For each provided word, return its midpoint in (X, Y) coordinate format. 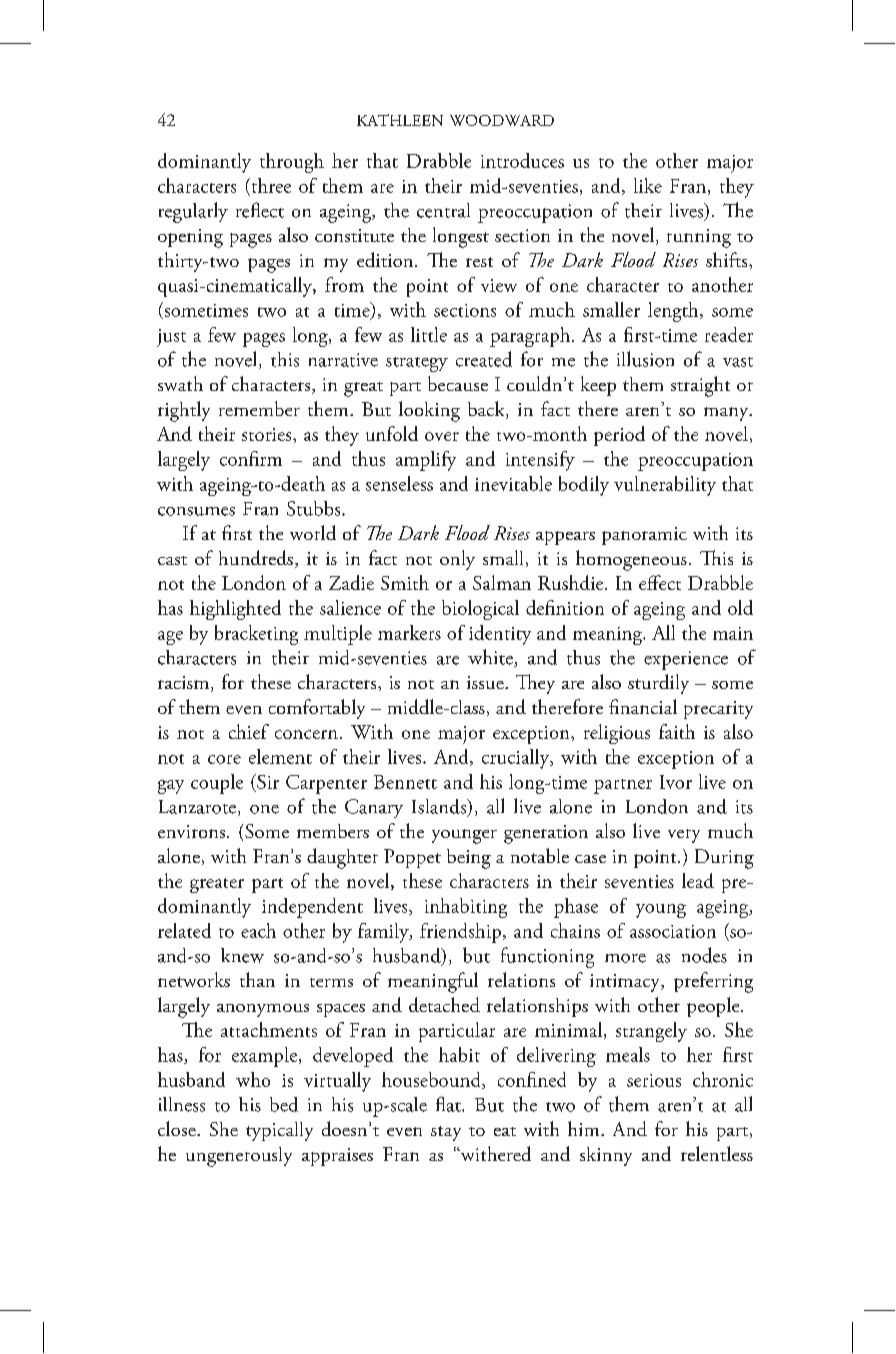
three (270, 185)
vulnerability (665, 486)
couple (217, 784)
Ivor (676, 782)
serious (654, 1080)
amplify (426, 461)
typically (279, 1131)
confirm (251, 458)
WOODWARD (502, 120)
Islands (440, 806)
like (648, 185)
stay (446, 1133)
